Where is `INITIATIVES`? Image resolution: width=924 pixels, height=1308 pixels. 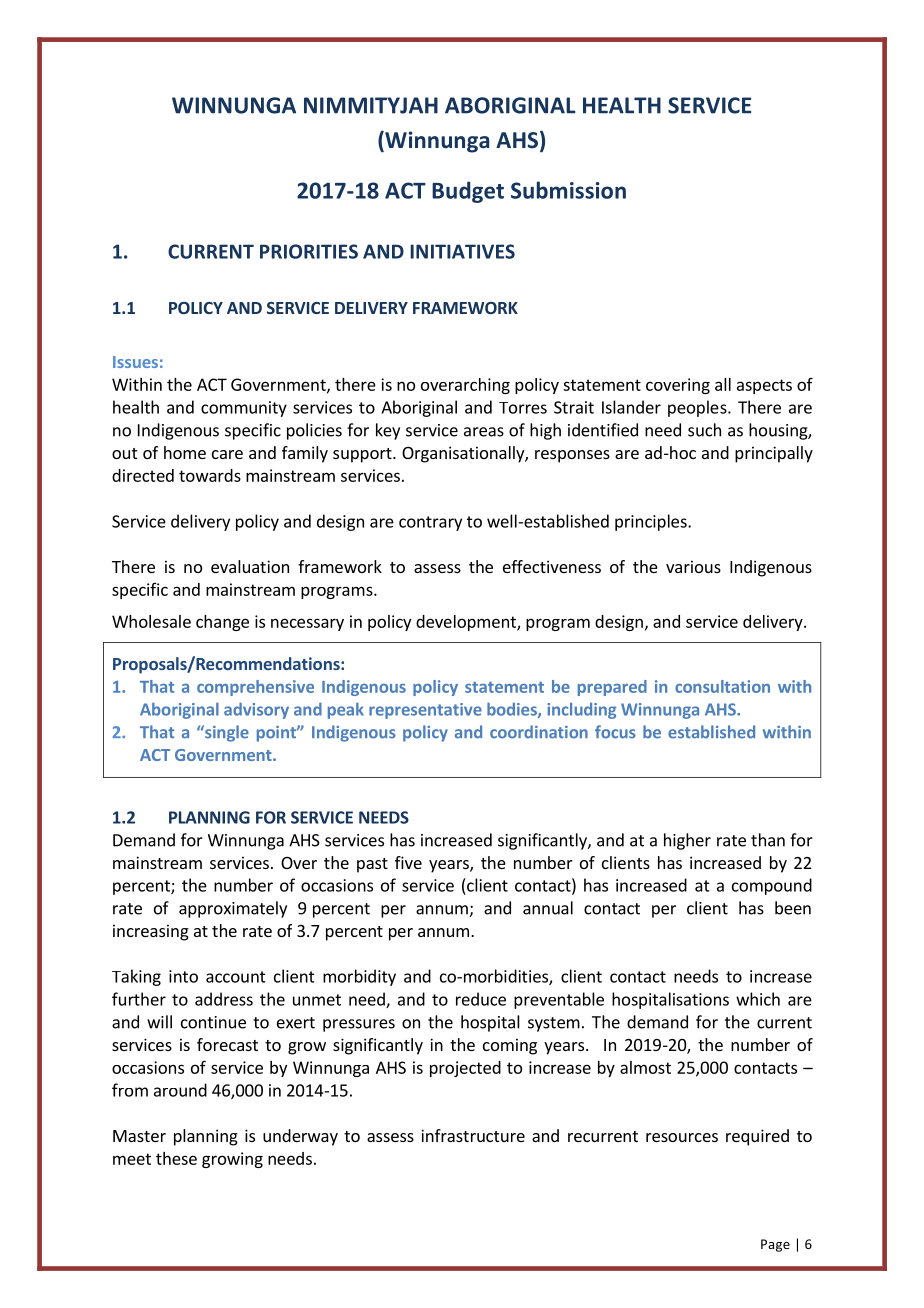
INITIATIVES is located at coordinates (462, 251).
